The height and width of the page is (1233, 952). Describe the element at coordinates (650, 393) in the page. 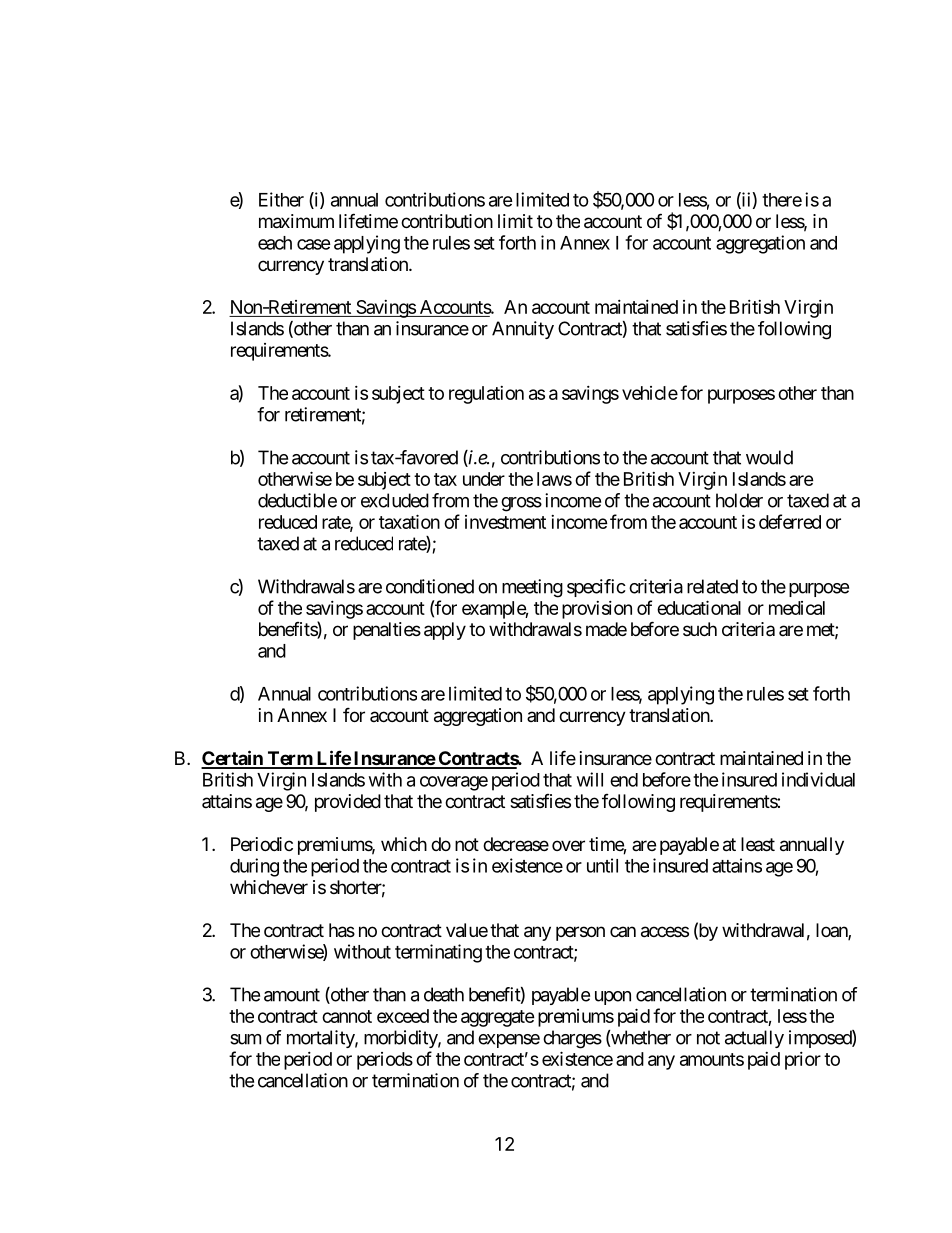

I see `vehicle` at that location.
